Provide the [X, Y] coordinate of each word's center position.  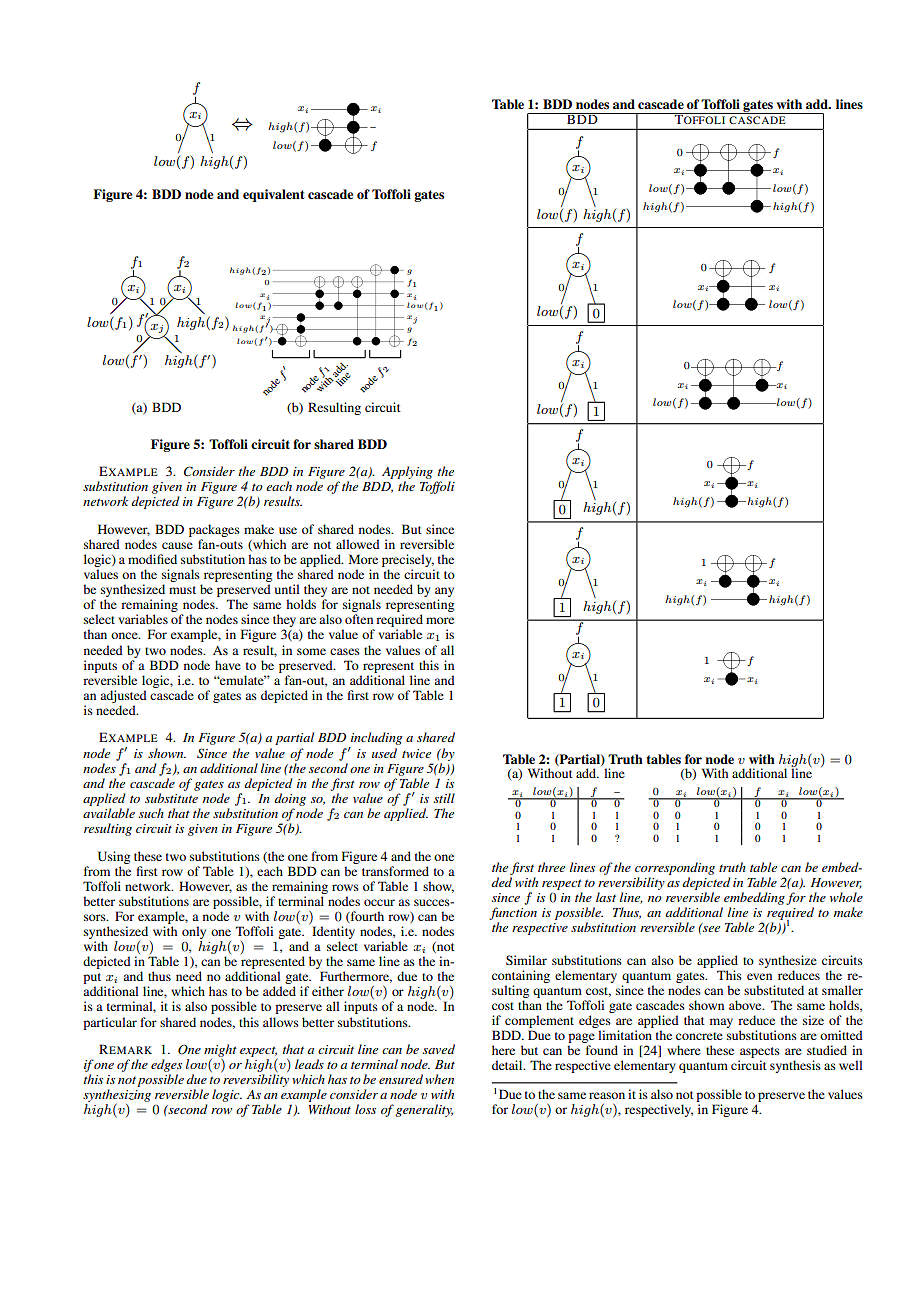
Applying [407, 472]
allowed [358, 544]
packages [214, 530]
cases [345, 651]
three [551, 867]
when [439, 1079]
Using [114, 857]
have [228, 665]
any [444, 593]
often [359, 619]
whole [846, 897]
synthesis [795, 1066]
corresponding [675, 868]
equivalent [273, 195]
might [220, 1050]
